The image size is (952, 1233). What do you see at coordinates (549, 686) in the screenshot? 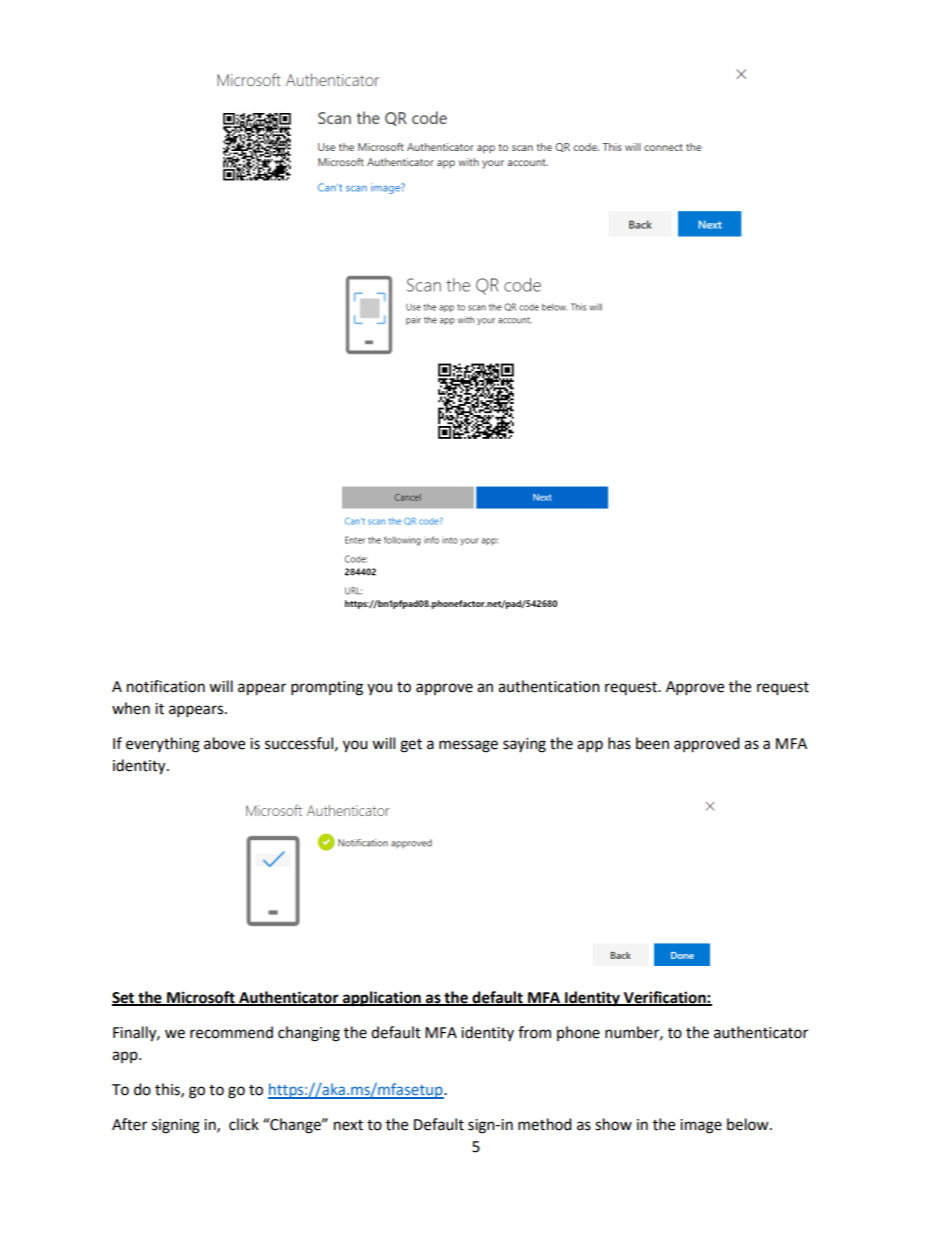
I see `authentication` at bounding box center [549, 686].
